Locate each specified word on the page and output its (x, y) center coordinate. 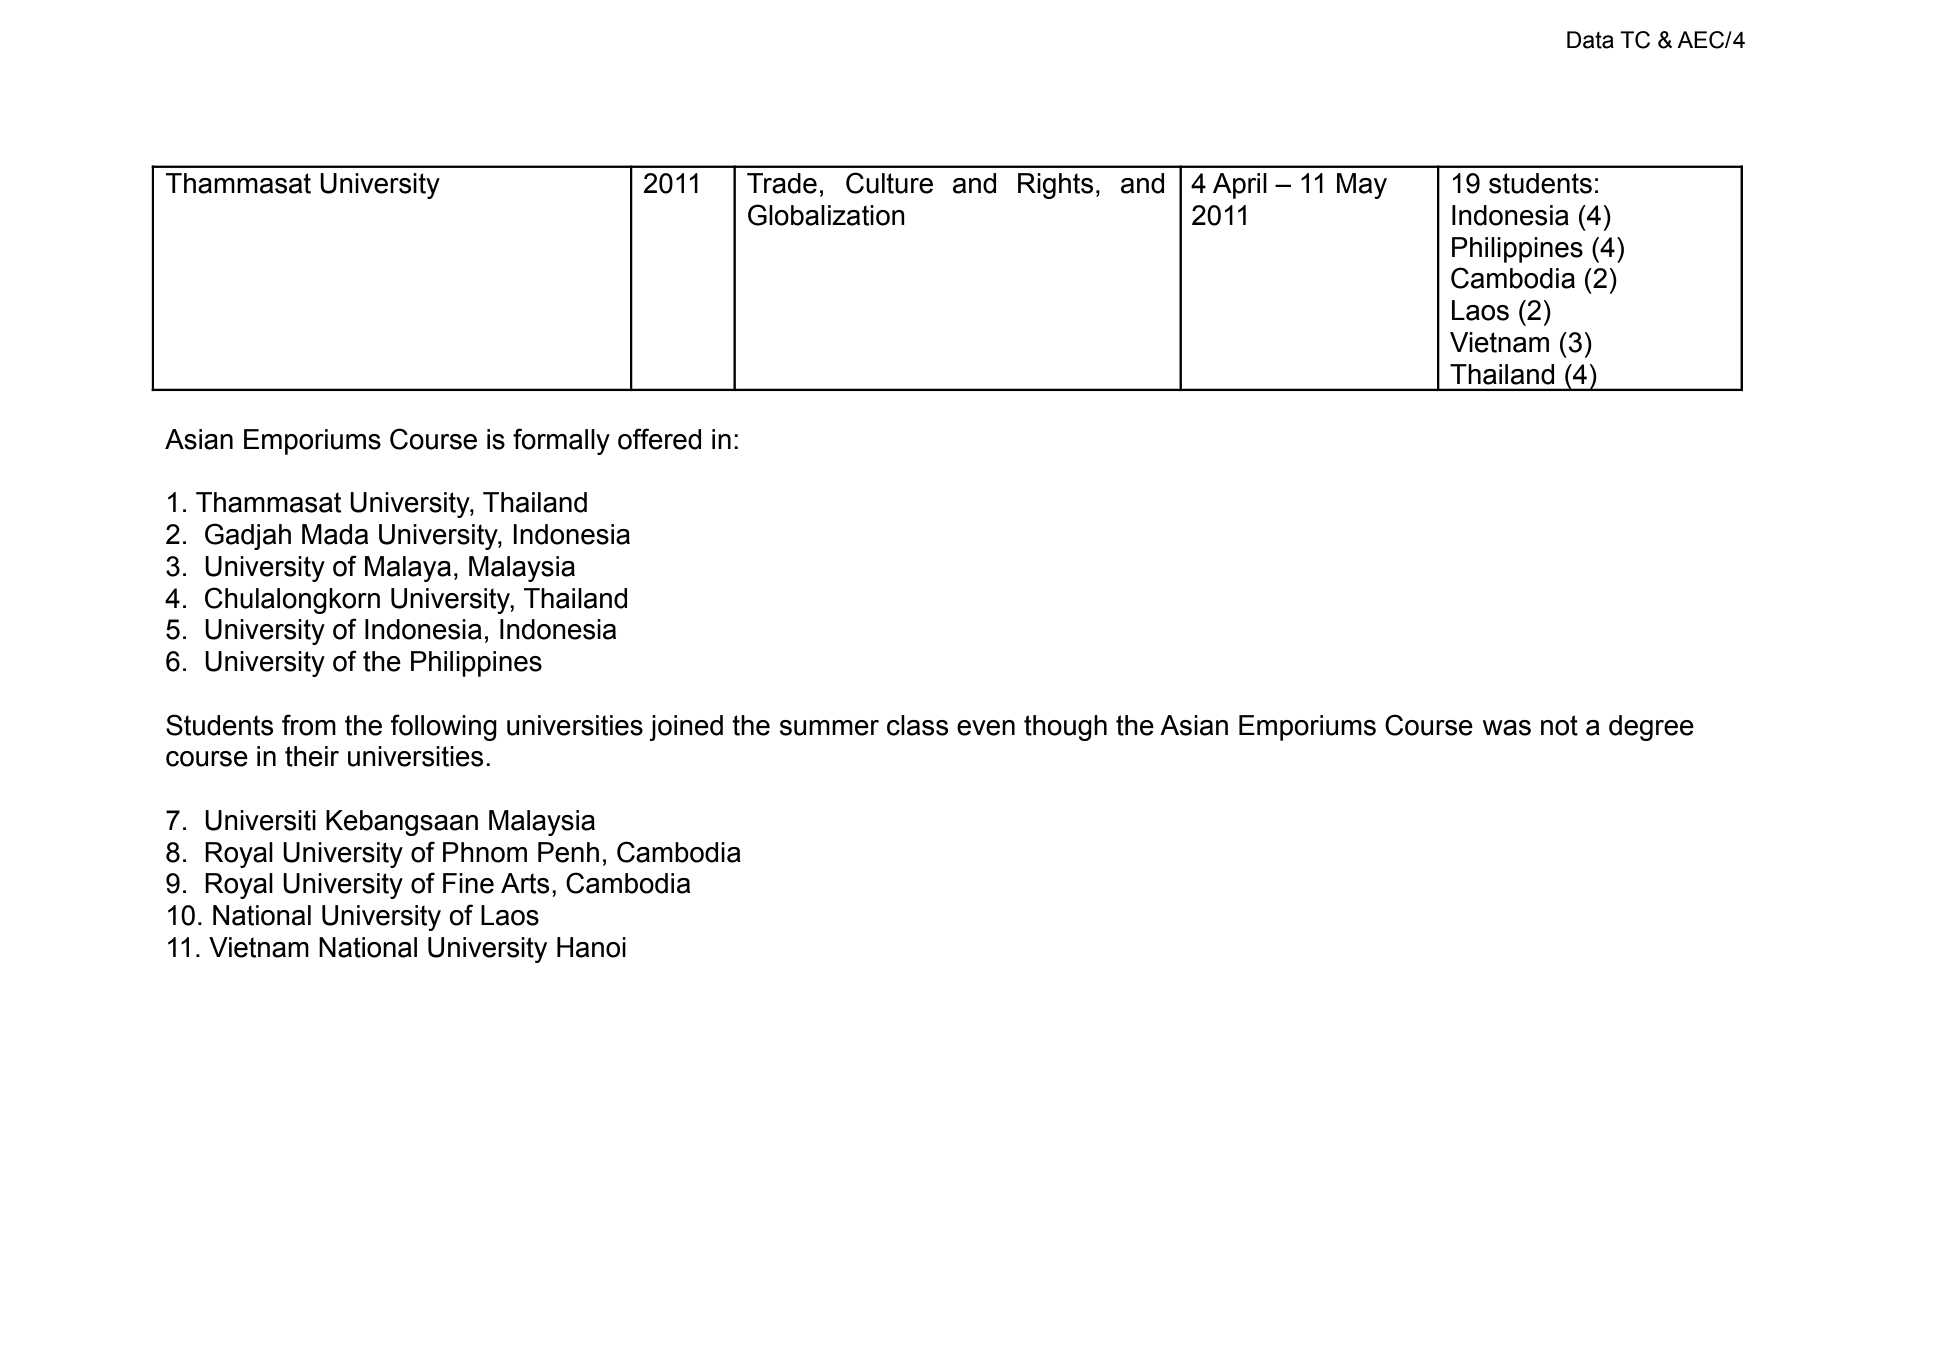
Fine (468, 883)
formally (561, 441)
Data (1590, 40)
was (1507, 728)
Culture (889, 183)
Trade (782, 183)
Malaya (408, 569)
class (917, 725)
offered (659, 439)
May (1362, 186)
